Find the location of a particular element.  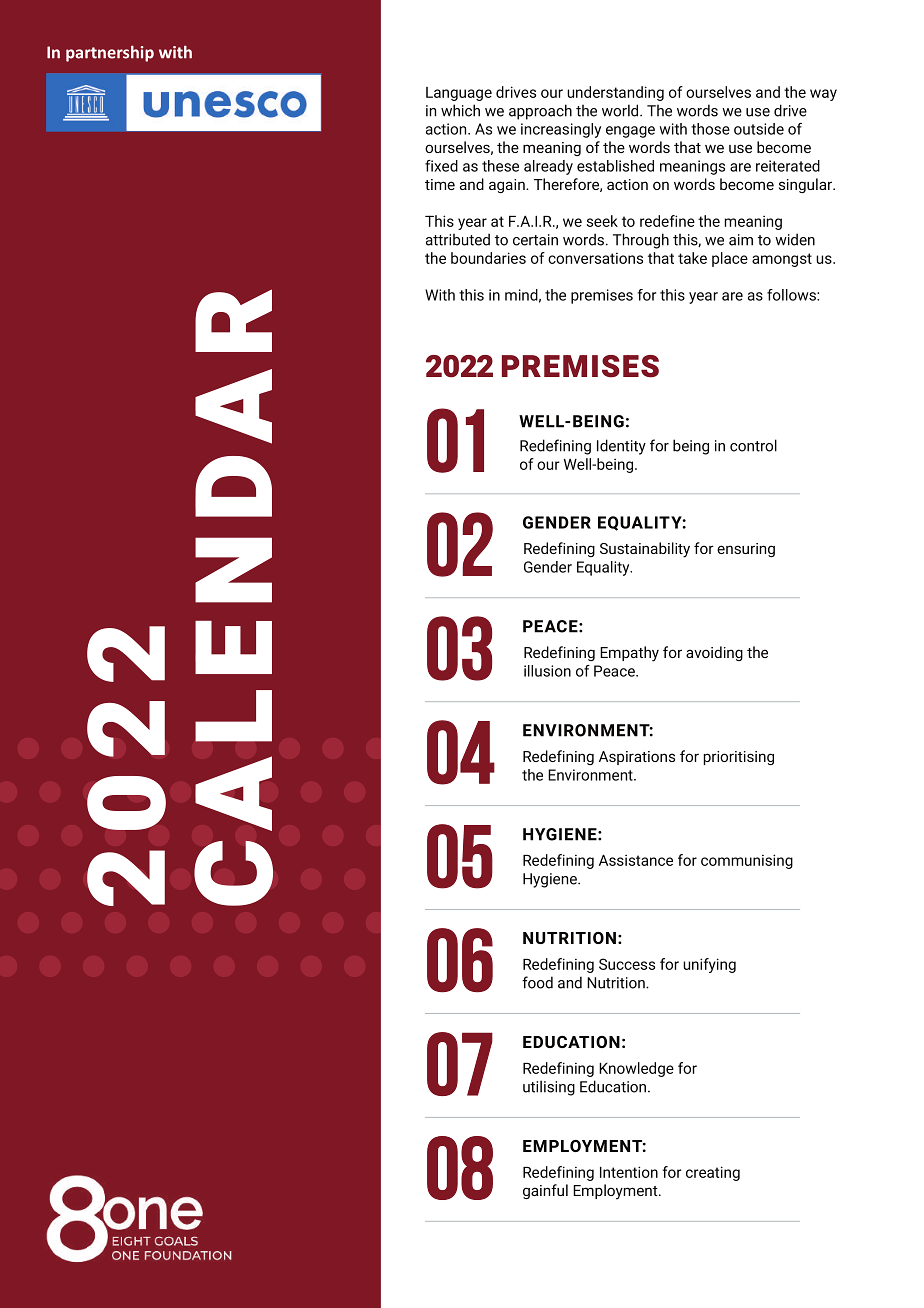

utilising is located at coordinates (549, 1088).
